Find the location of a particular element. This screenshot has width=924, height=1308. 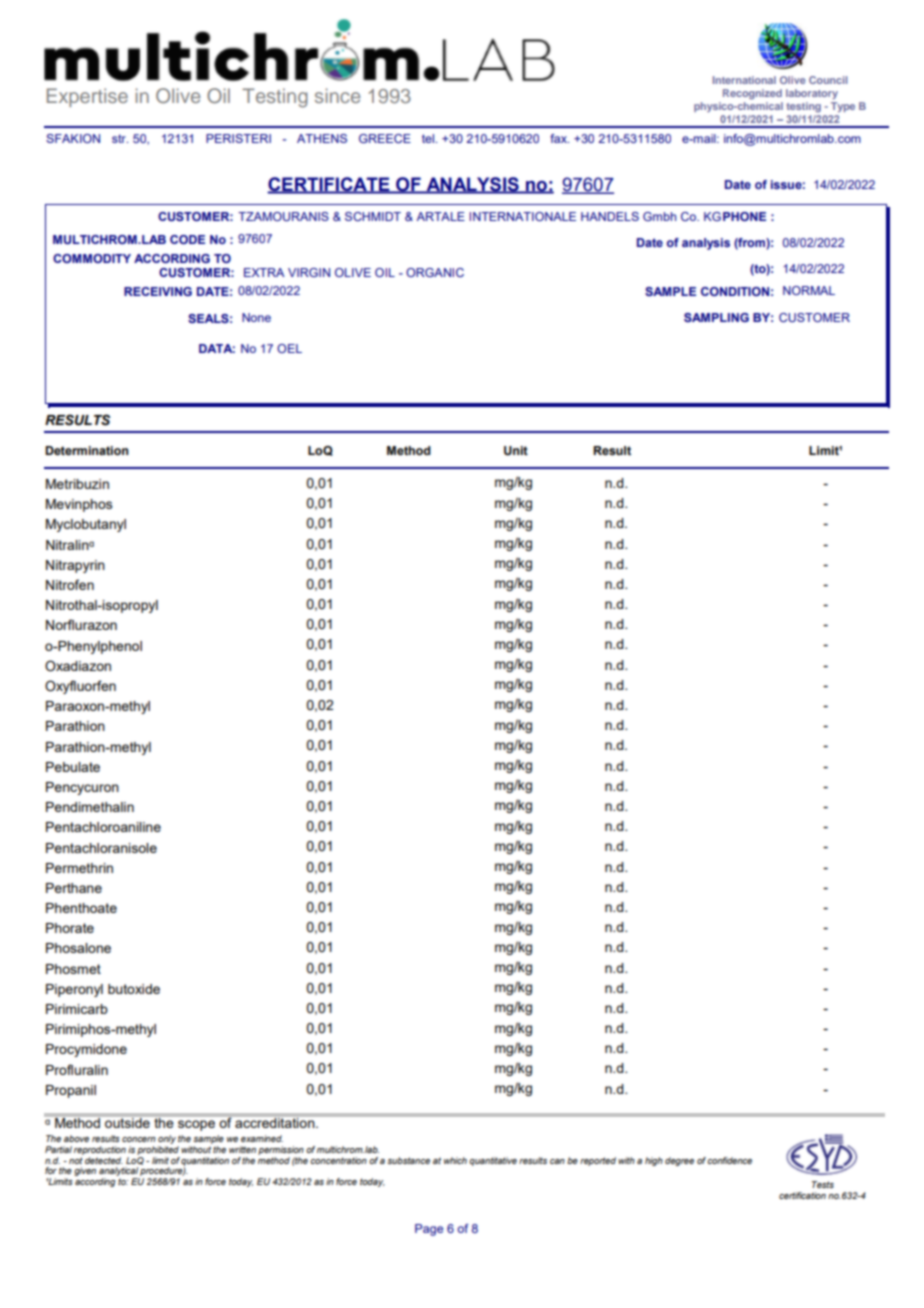

str is located at coordinates (120, 138).
